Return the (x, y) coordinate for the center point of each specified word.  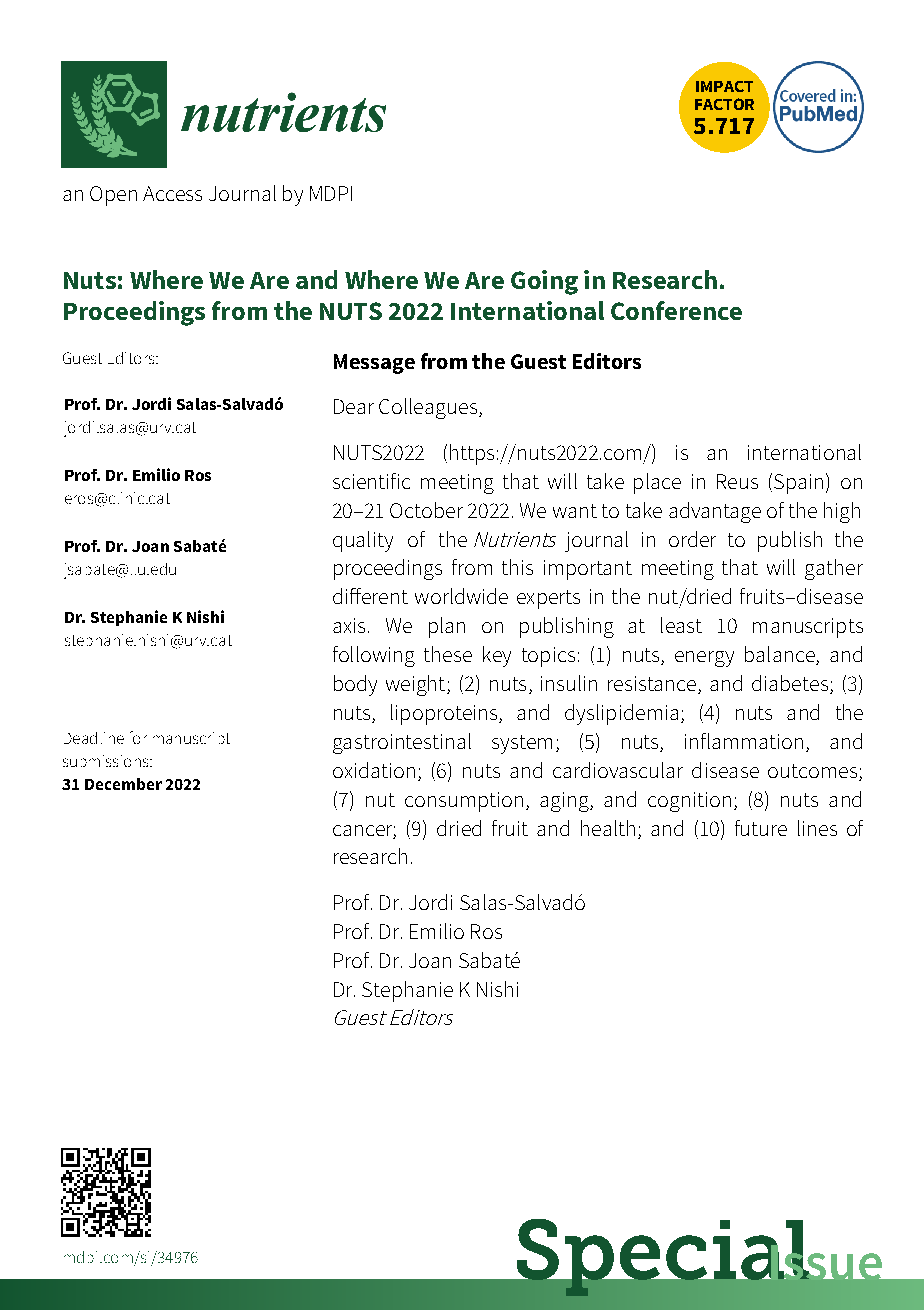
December (123, 784)
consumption (464, 802)
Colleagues (428, 408)
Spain (798, 484)
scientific (371, 481)
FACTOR (724, 104)
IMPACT (724, 86)
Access (172, 193)
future (761, 828)
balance (781, 655)
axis (349, 625)
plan (447, 627)
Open (113, 196)
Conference (676, 310)
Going (544, 282)
